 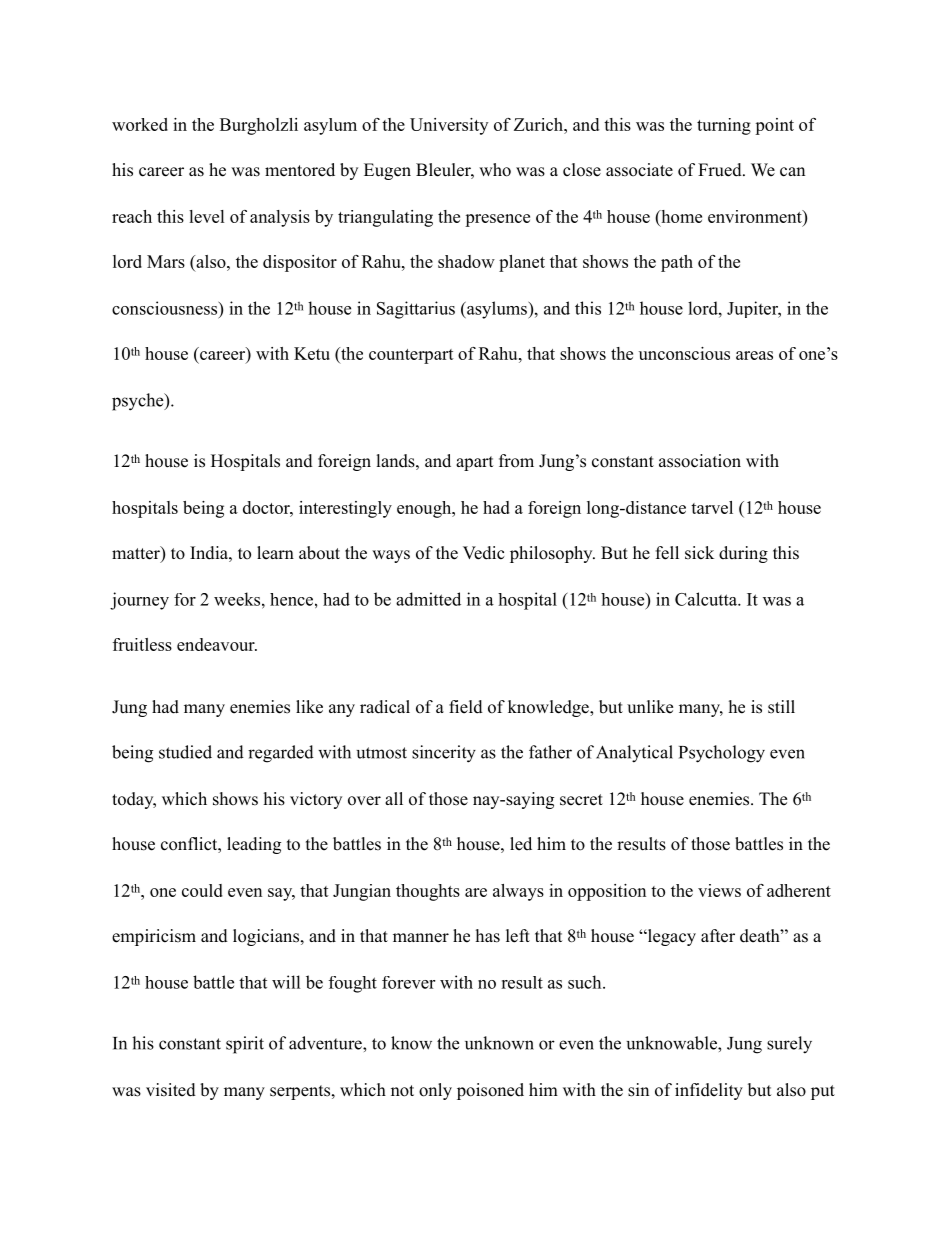 I want to click on infidelity, so click(x=709, y=1091).
